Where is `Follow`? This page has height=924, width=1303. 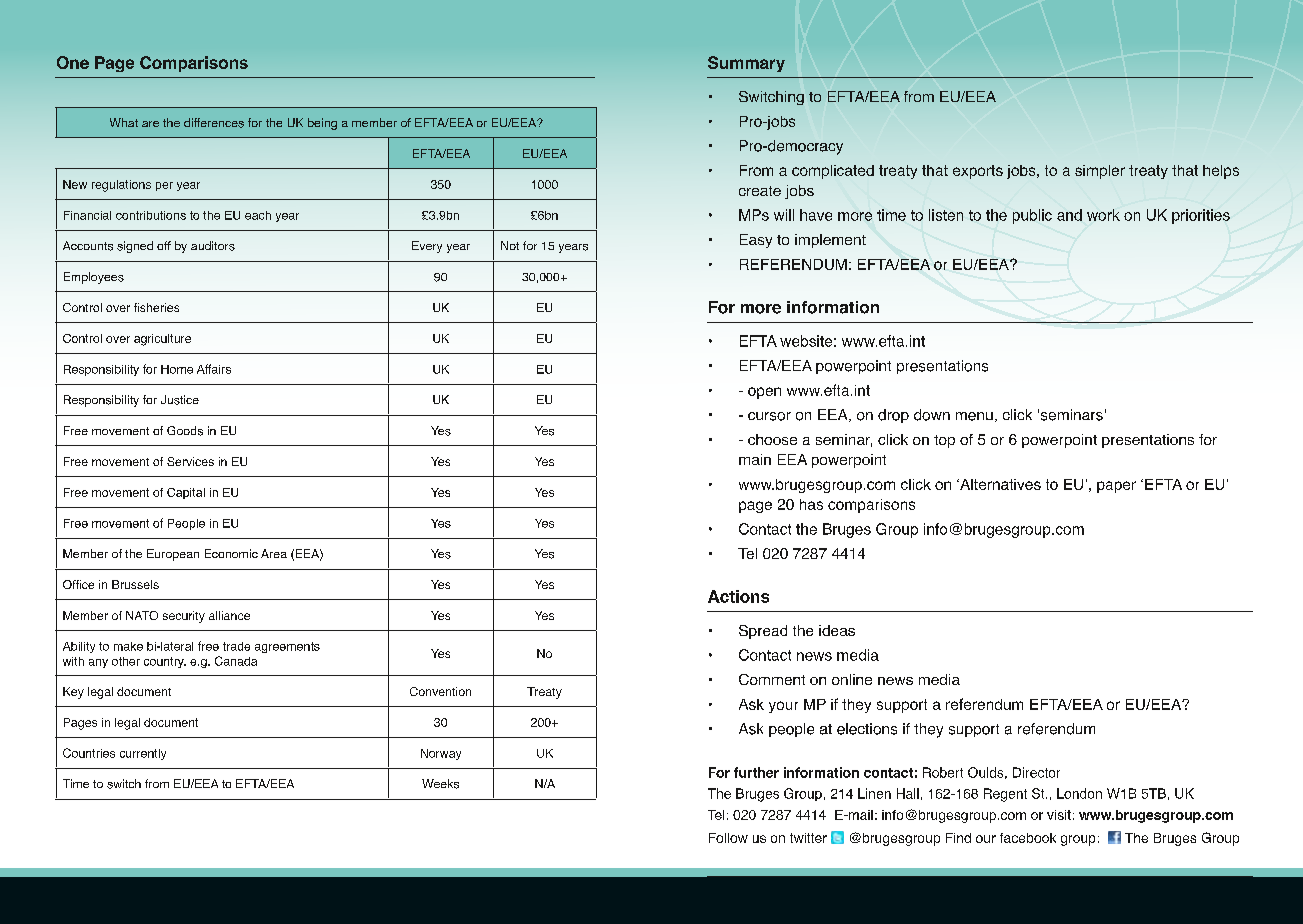
Follow is located at coordinates (728, 838).
